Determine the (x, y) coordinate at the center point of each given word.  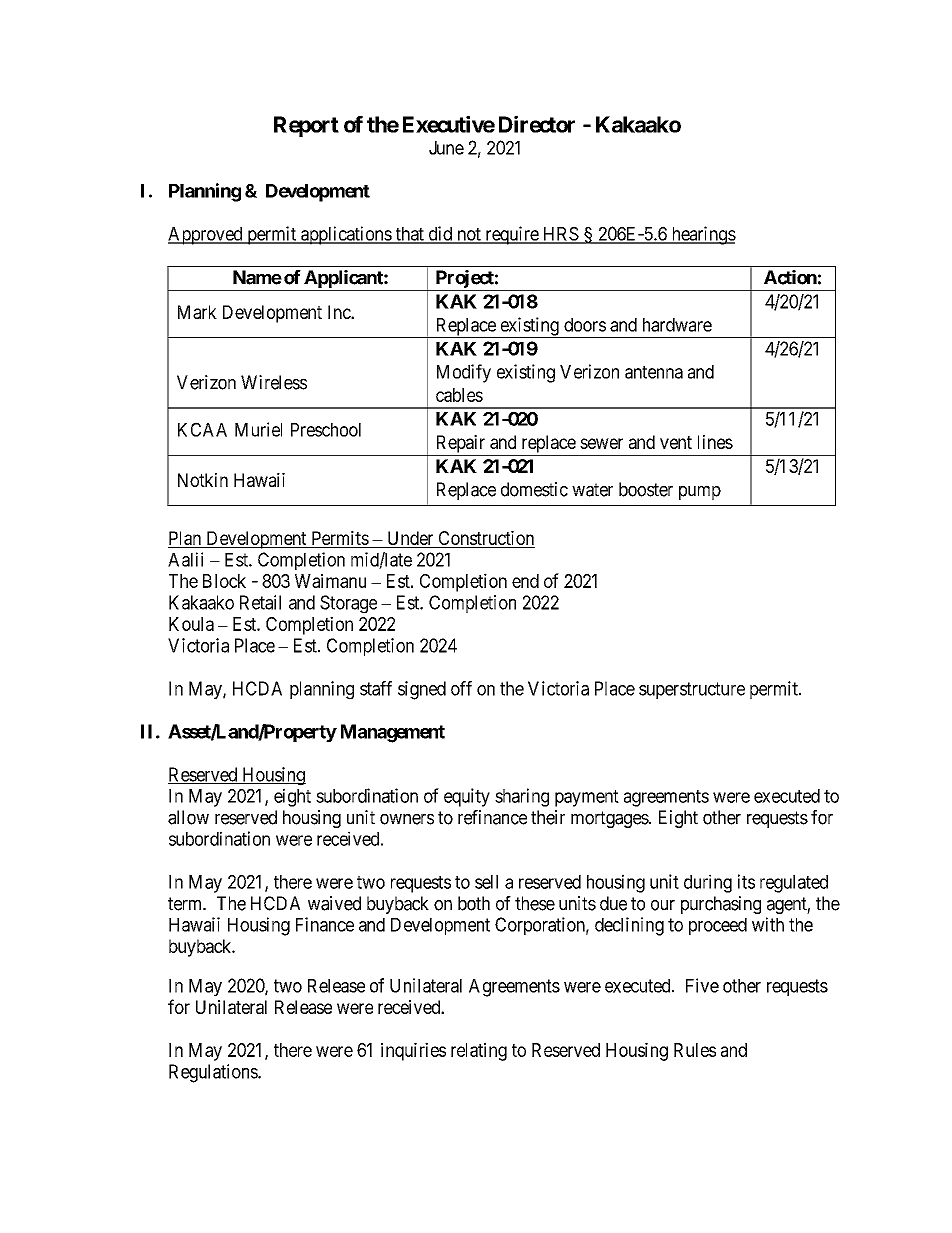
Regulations (214, 1073)
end (525, 581)
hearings (702, 235)
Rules (695, 1050)
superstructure (692, 690)
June (446, 148)
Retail (260, 602)
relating (479, 1051)
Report (306, 126)
